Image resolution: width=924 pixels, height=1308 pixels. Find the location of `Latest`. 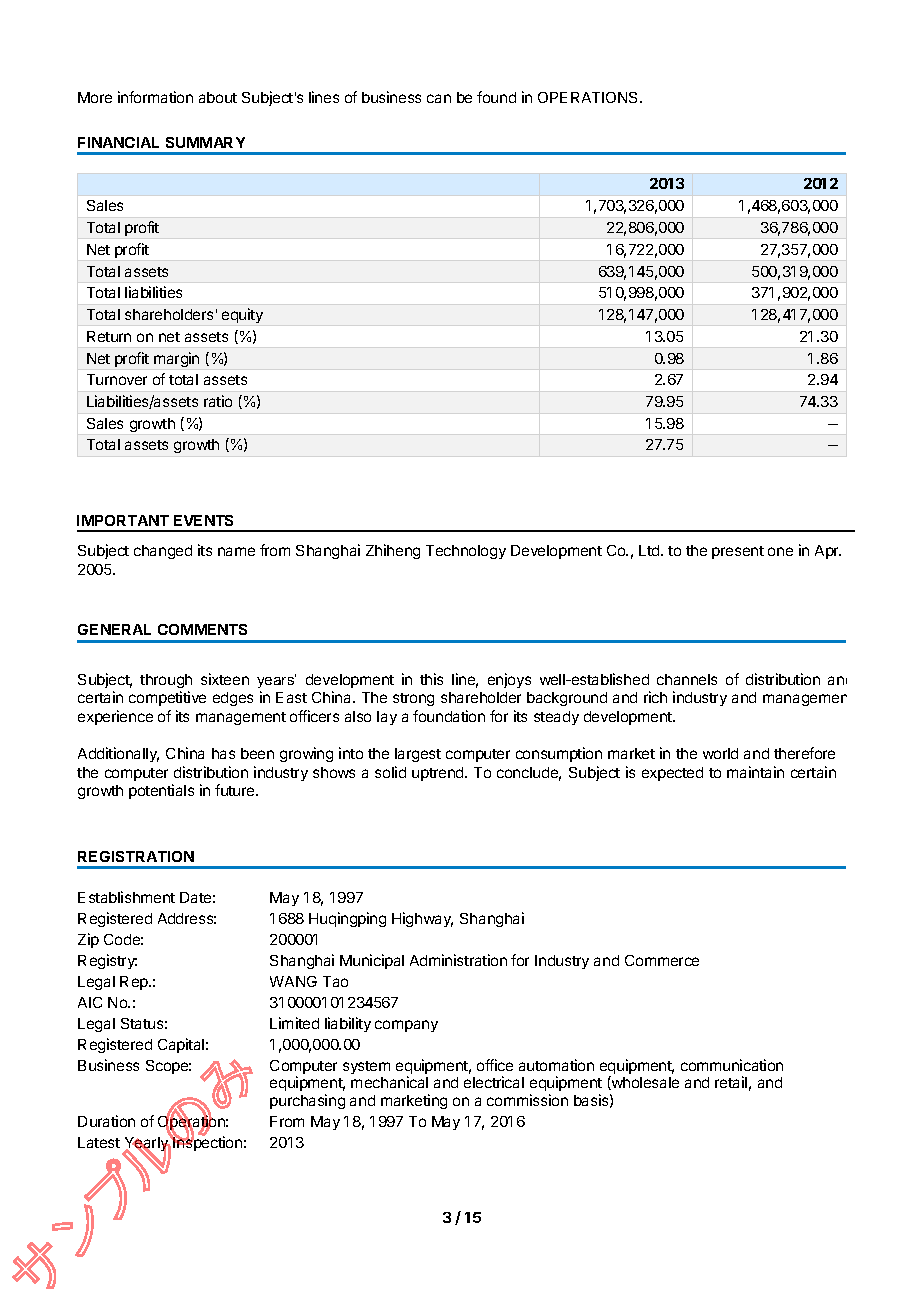

Latest is located at coordinates (99, 1142).
